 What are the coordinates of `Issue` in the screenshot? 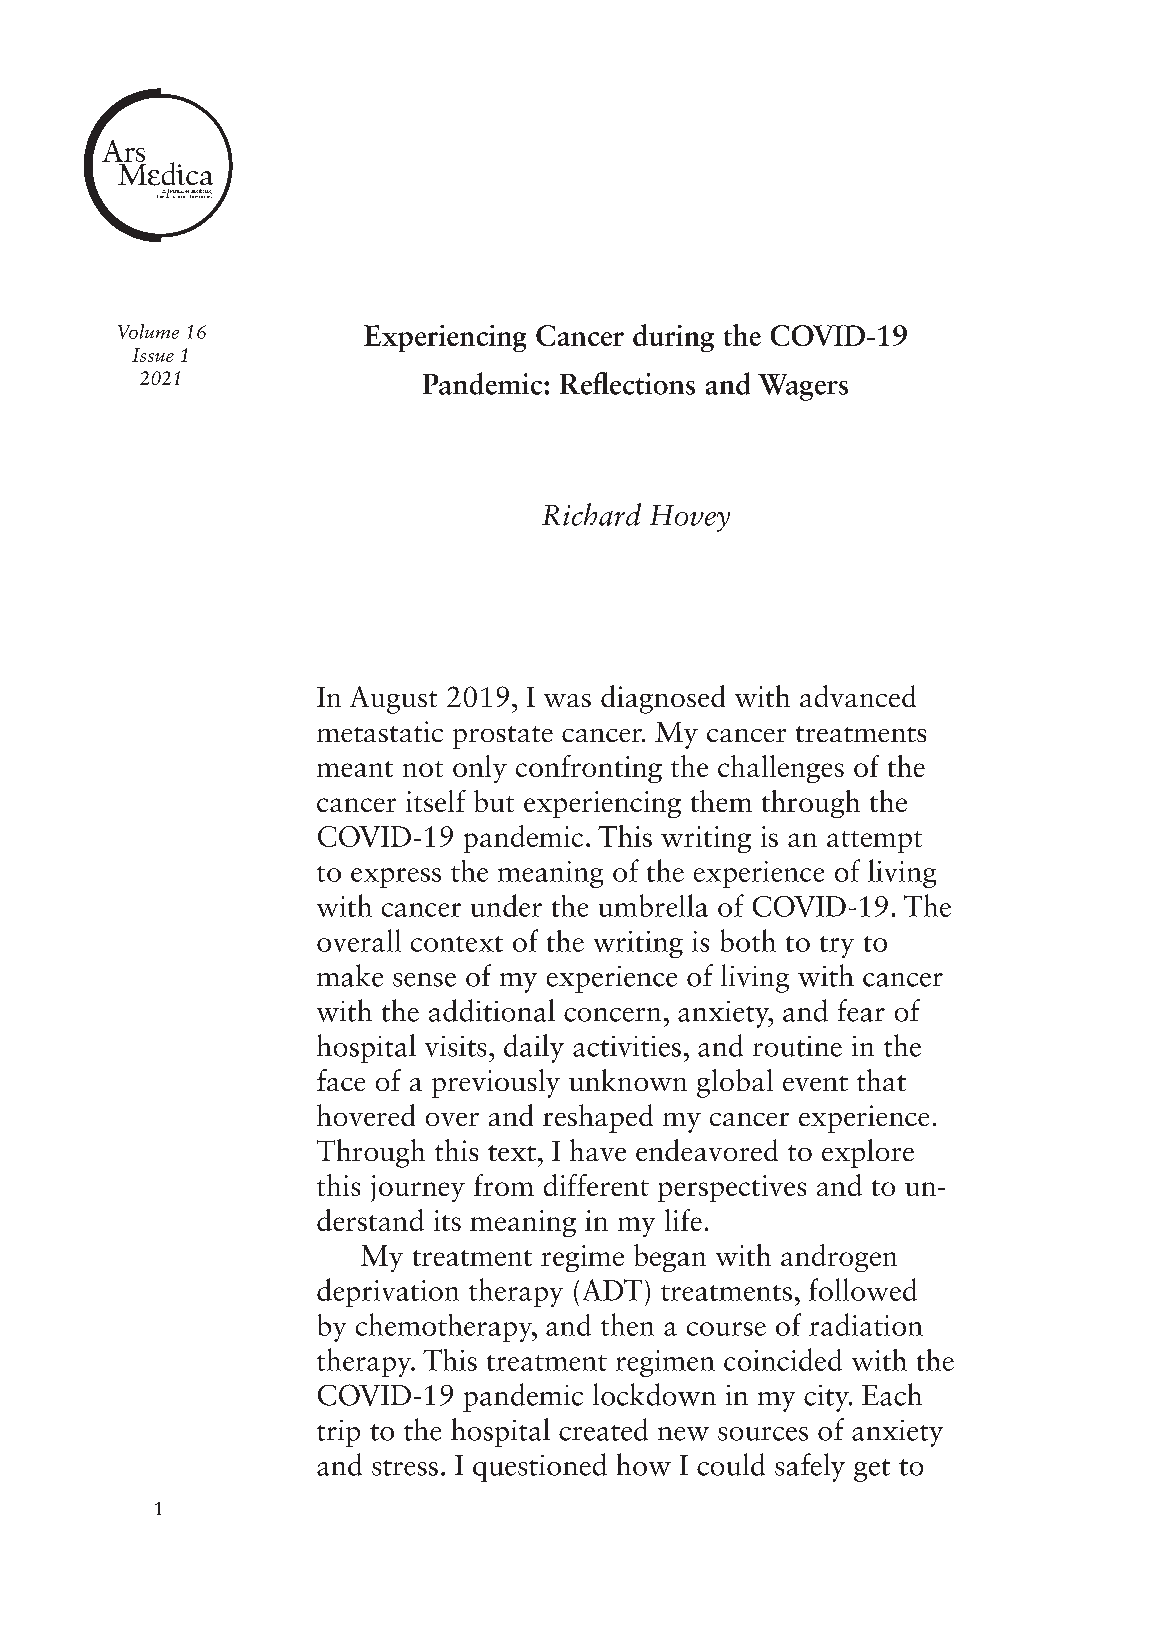 It's located at (153, 355).
